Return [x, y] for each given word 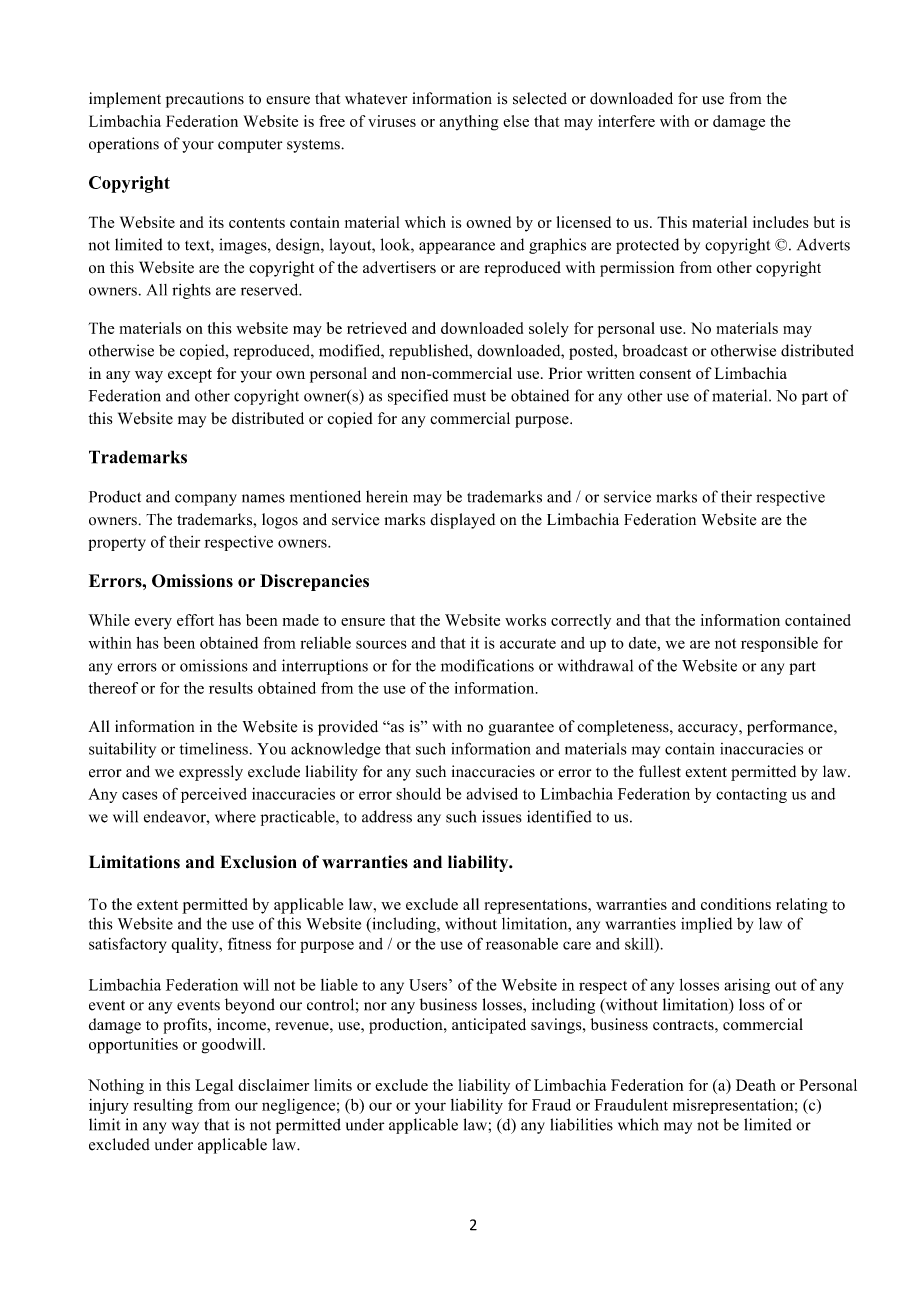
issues [502, 816]
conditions [736, 904]
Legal [214, 1087]
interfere [626, 121]
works [525, 620]
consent [665, 374]
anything [469, 123]
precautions [205, 100]
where [235, 816]
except [190, 376]
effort [195, 620]
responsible [779, 644]
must [469, 397]
